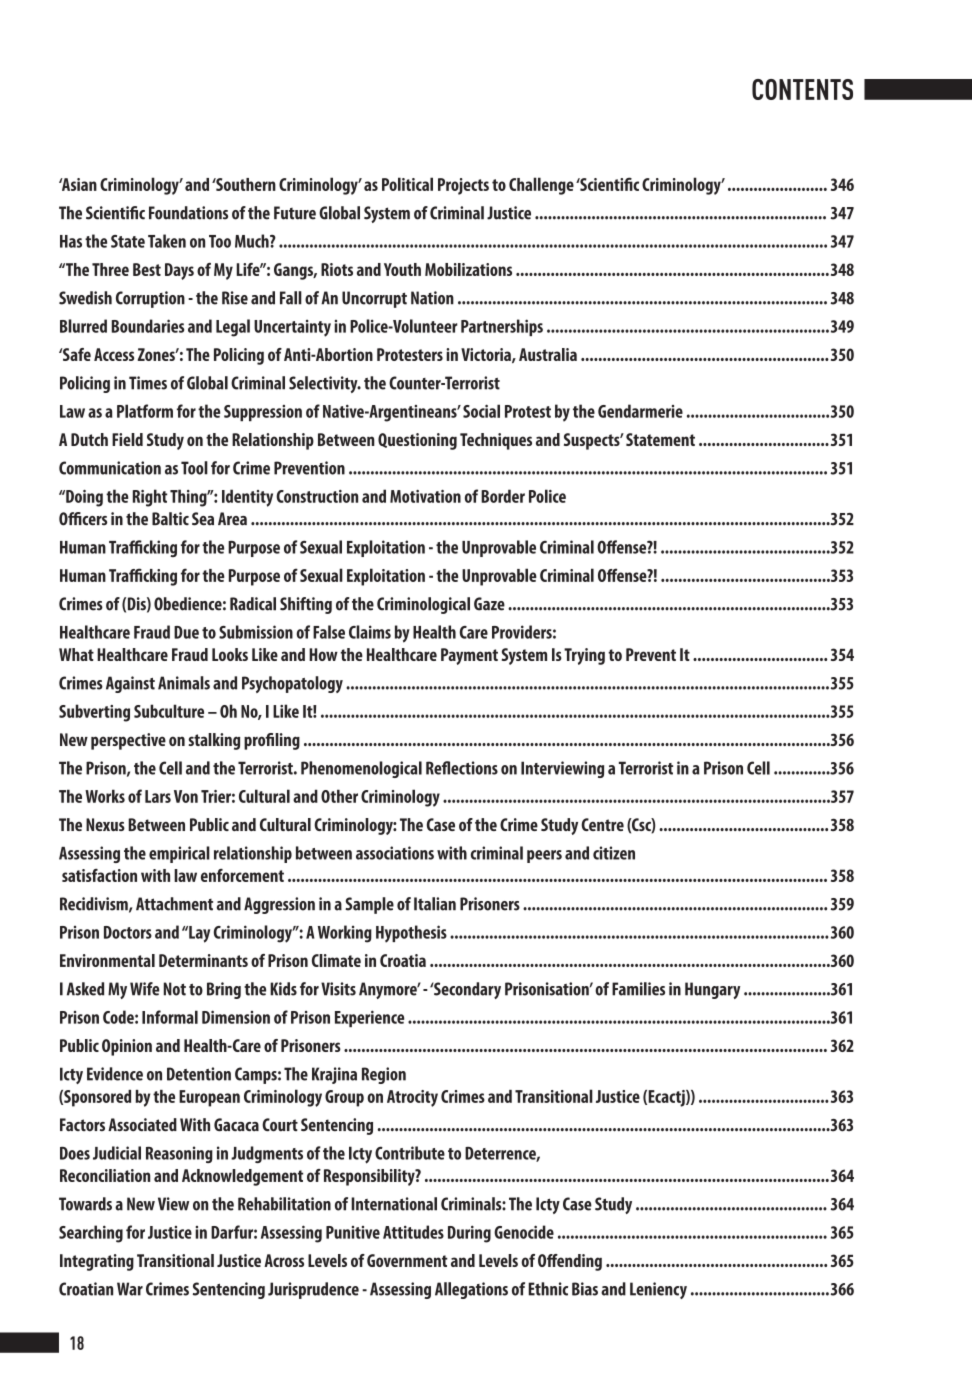 Image resolution: width=972 pixels, height=1385 pixels. What do you see at coordinates (78, 184) in the screenshot?
I see `Asian` at bounding box center [78, 184].
